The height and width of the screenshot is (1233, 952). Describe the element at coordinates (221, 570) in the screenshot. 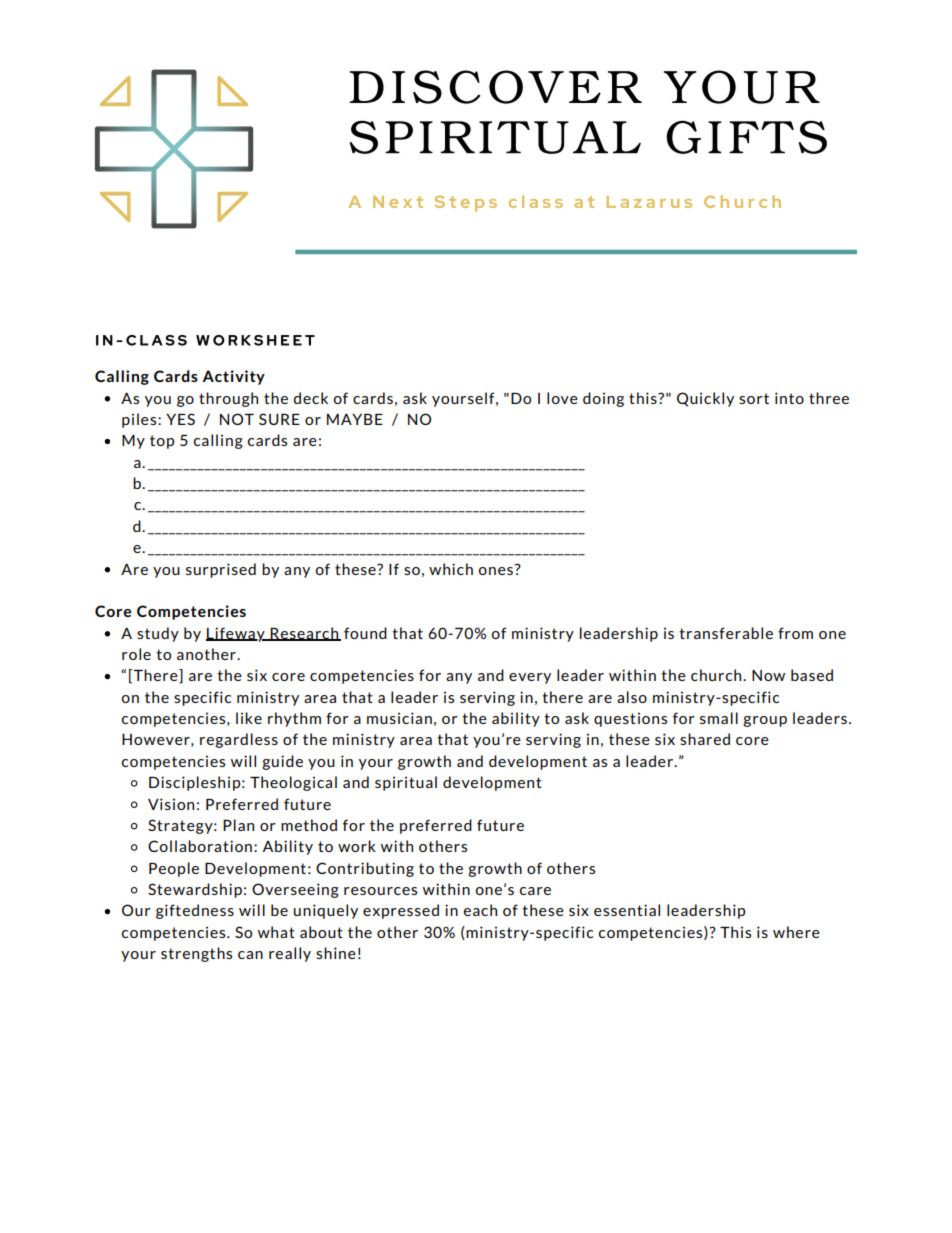

I see `surprised` at that location.
